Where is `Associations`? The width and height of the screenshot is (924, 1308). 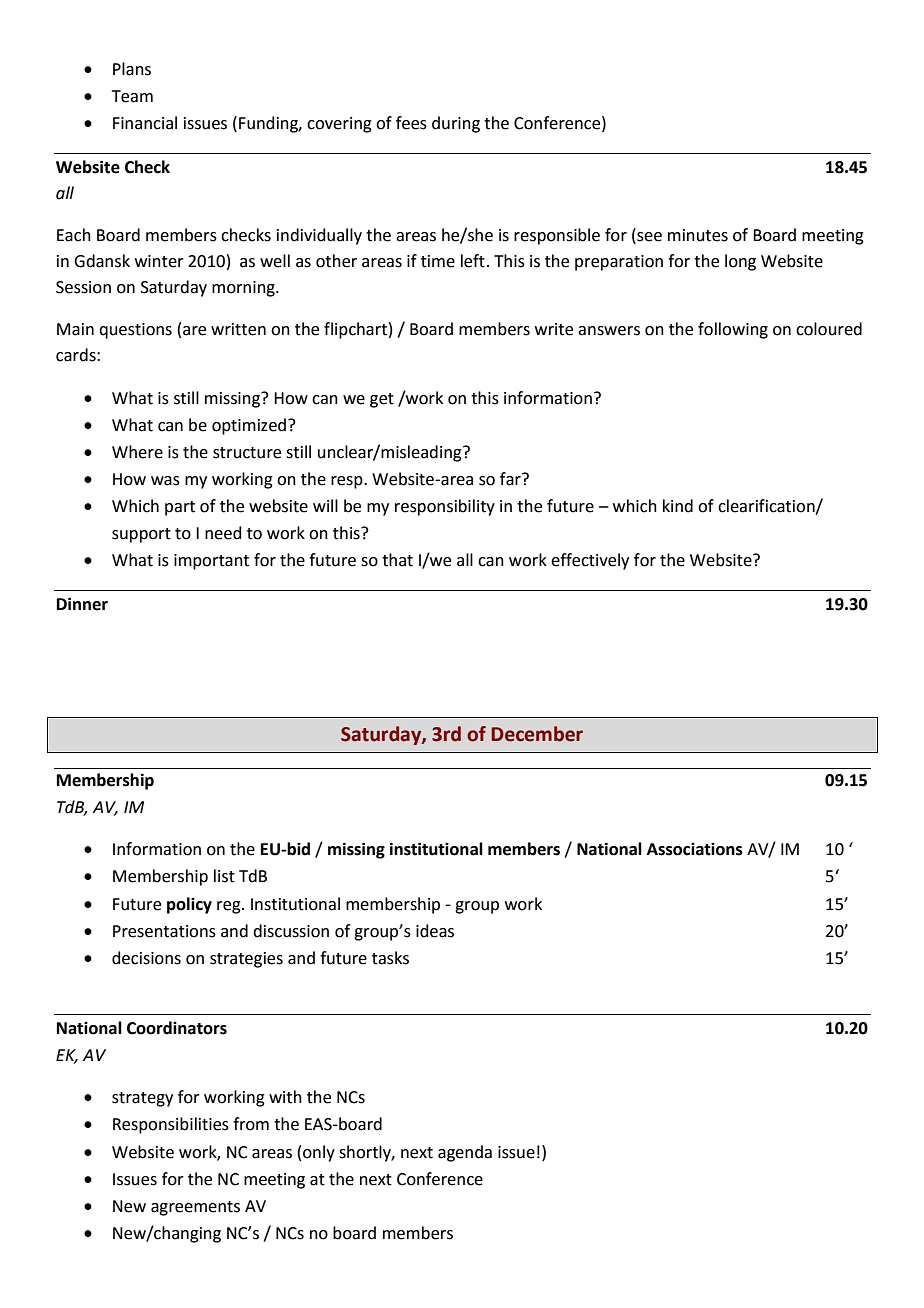
Associations is located at coordinates (695, 849).
